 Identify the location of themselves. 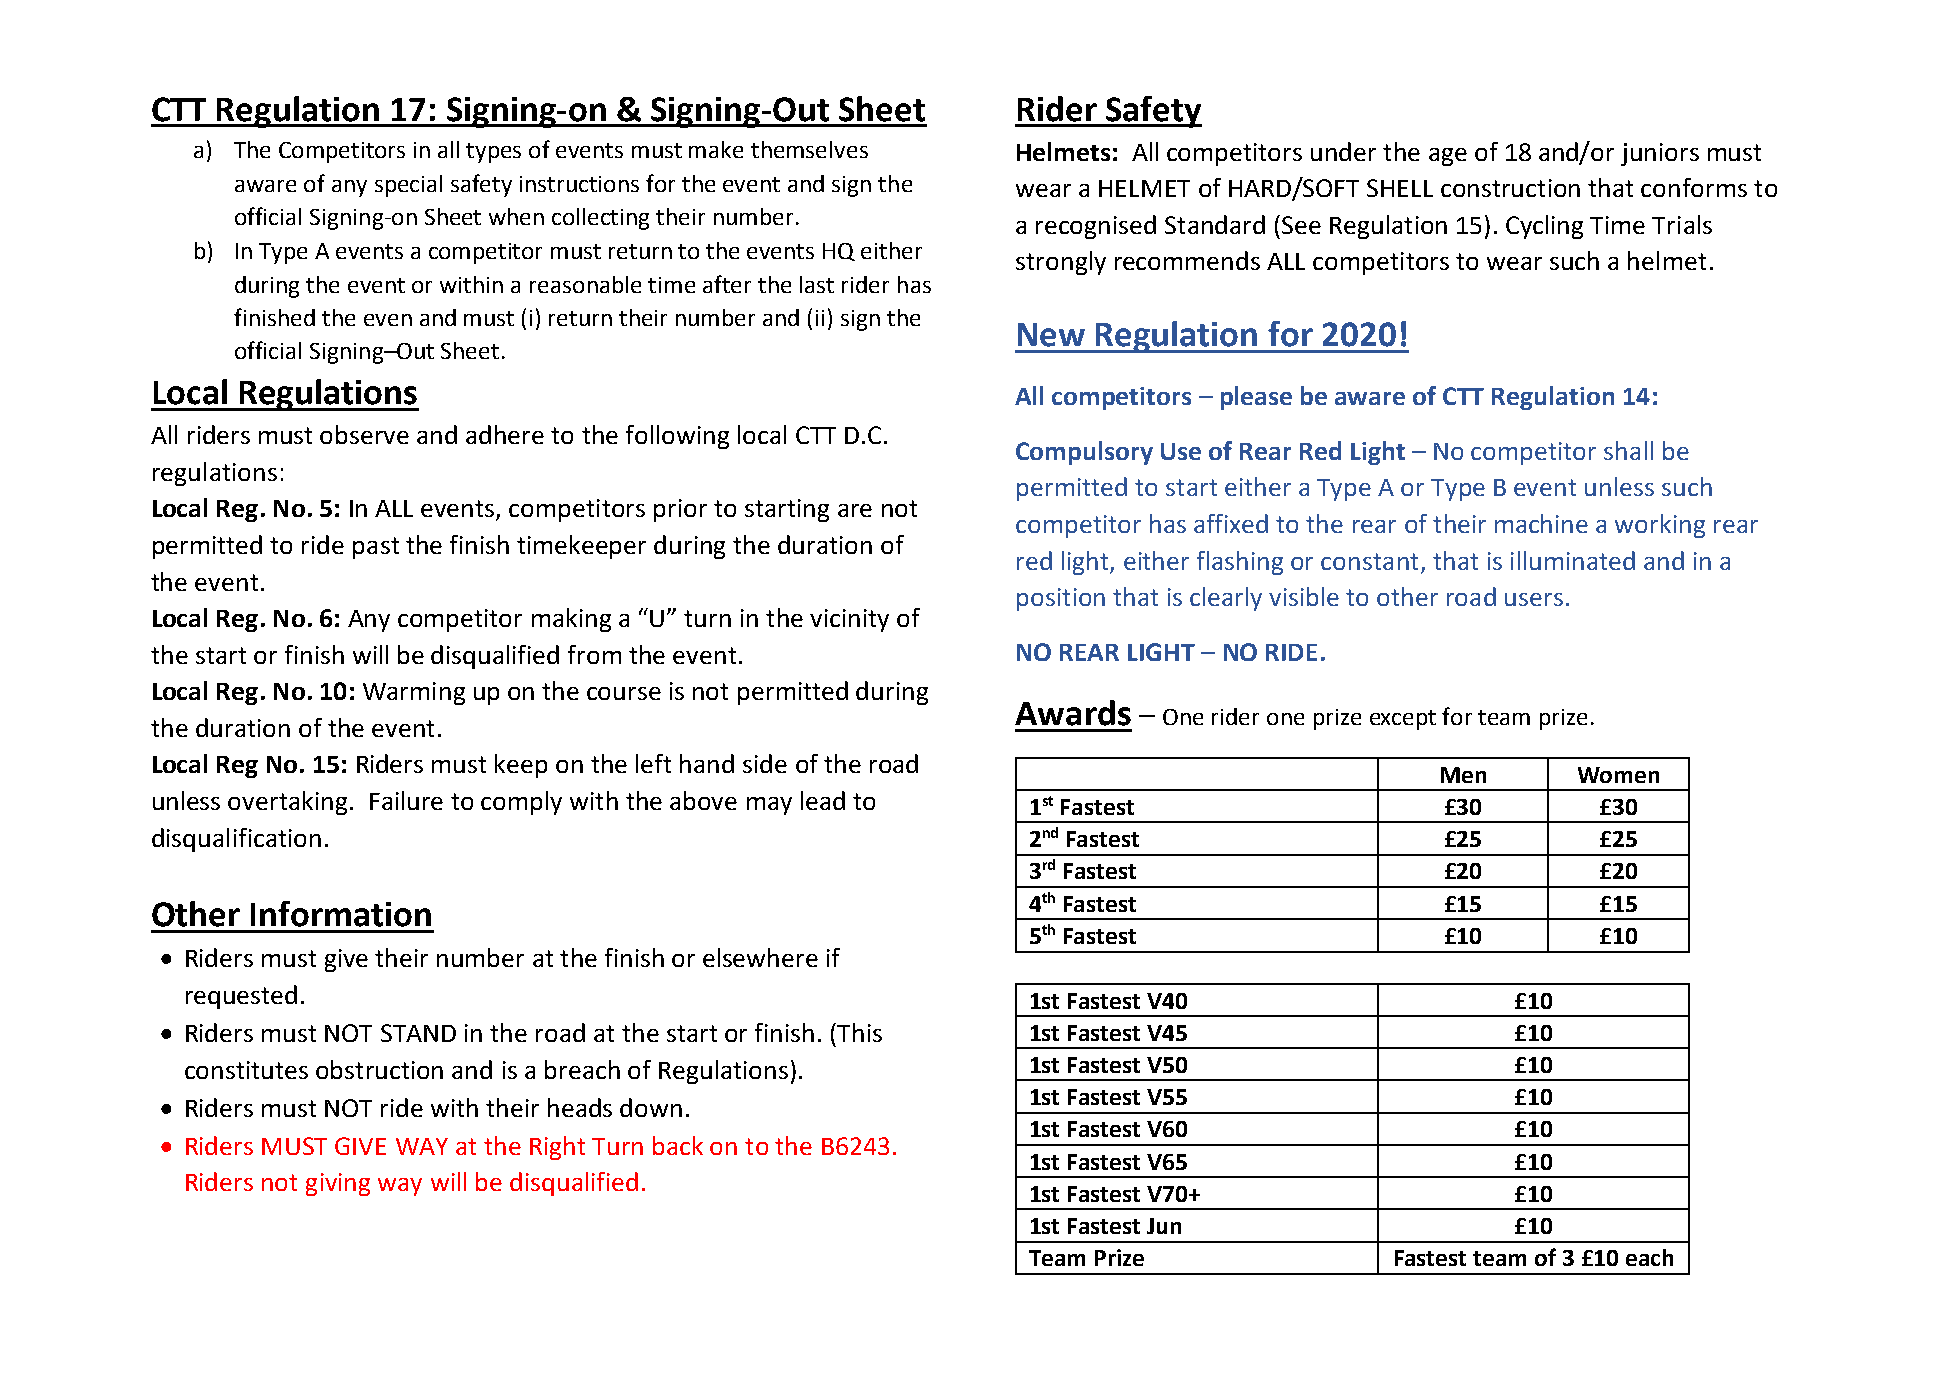
(809, 149).
